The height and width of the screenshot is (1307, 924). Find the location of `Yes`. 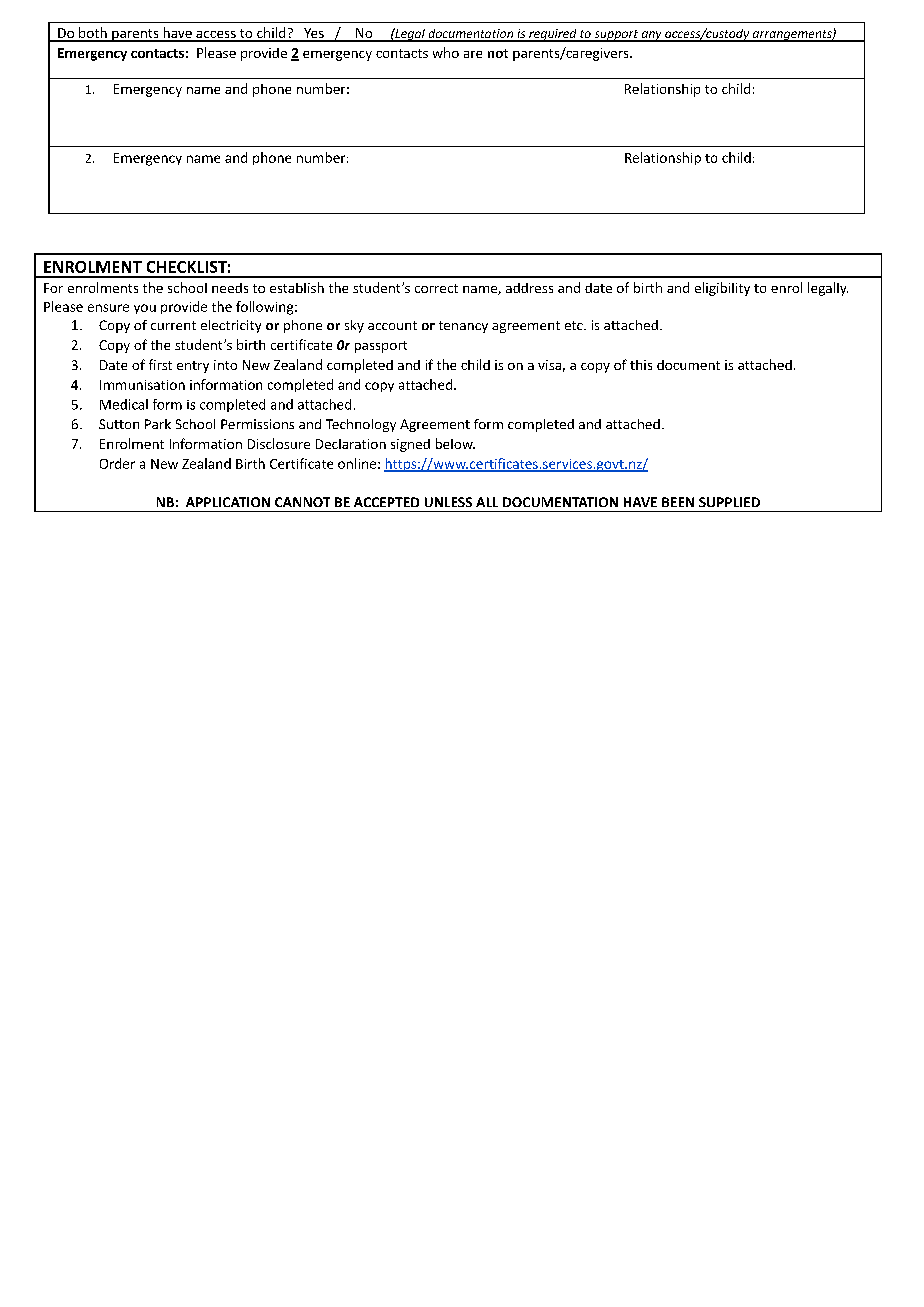

Yes is located at coordinates (314, 34).
